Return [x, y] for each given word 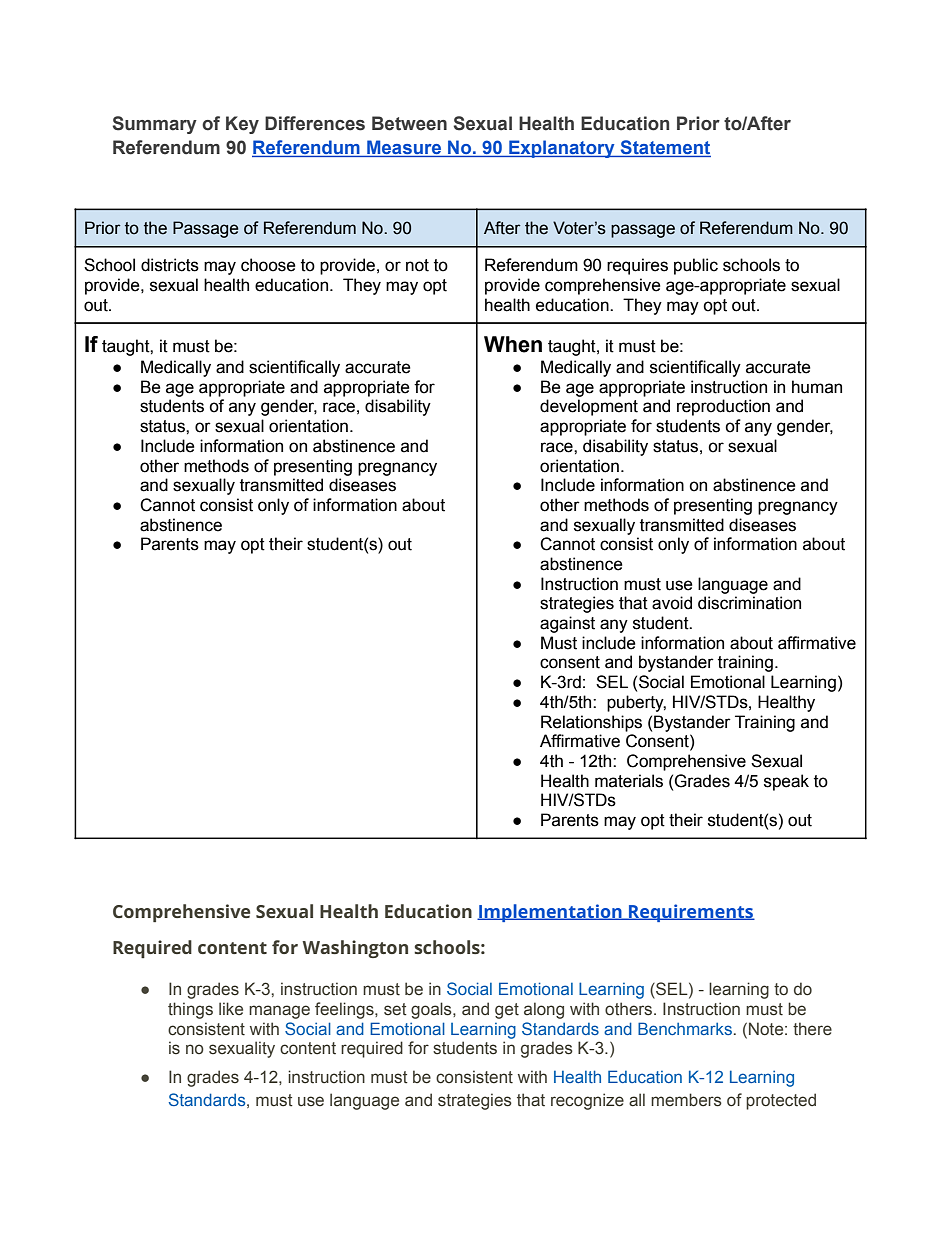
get [507, 1011]
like [231, 1009]
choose [268, 265]
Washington [355, 949]
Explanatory [562, 149]
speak [786, 782]
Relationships [591, 723]
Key [242, 125]
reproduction [723, 407]
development [589, 407]
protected [781, 1101]
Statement [665, 148]
